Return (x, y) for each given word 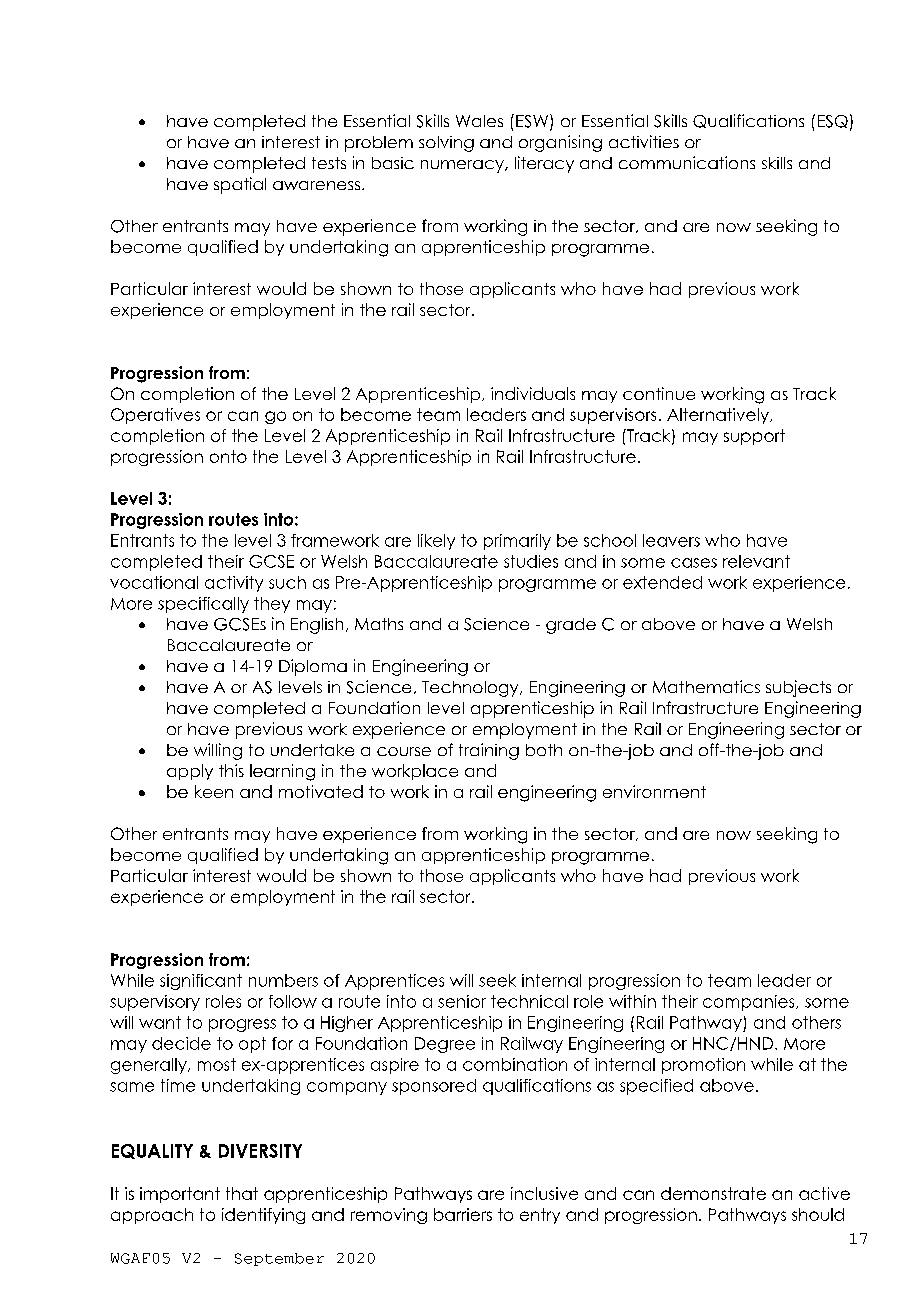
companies (750, 1003)
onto (228, 456)
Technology (471, 689)
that (242, 1193)
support (754, 437)
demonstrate (713, 1193)
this (231, 770)
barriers (463, 1214)
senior (462, 1001)
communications (687, 162)
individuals (533, 393)
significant (201, 982)
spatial (240, 185)
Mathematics (706, 686)
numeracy (463, 166)
